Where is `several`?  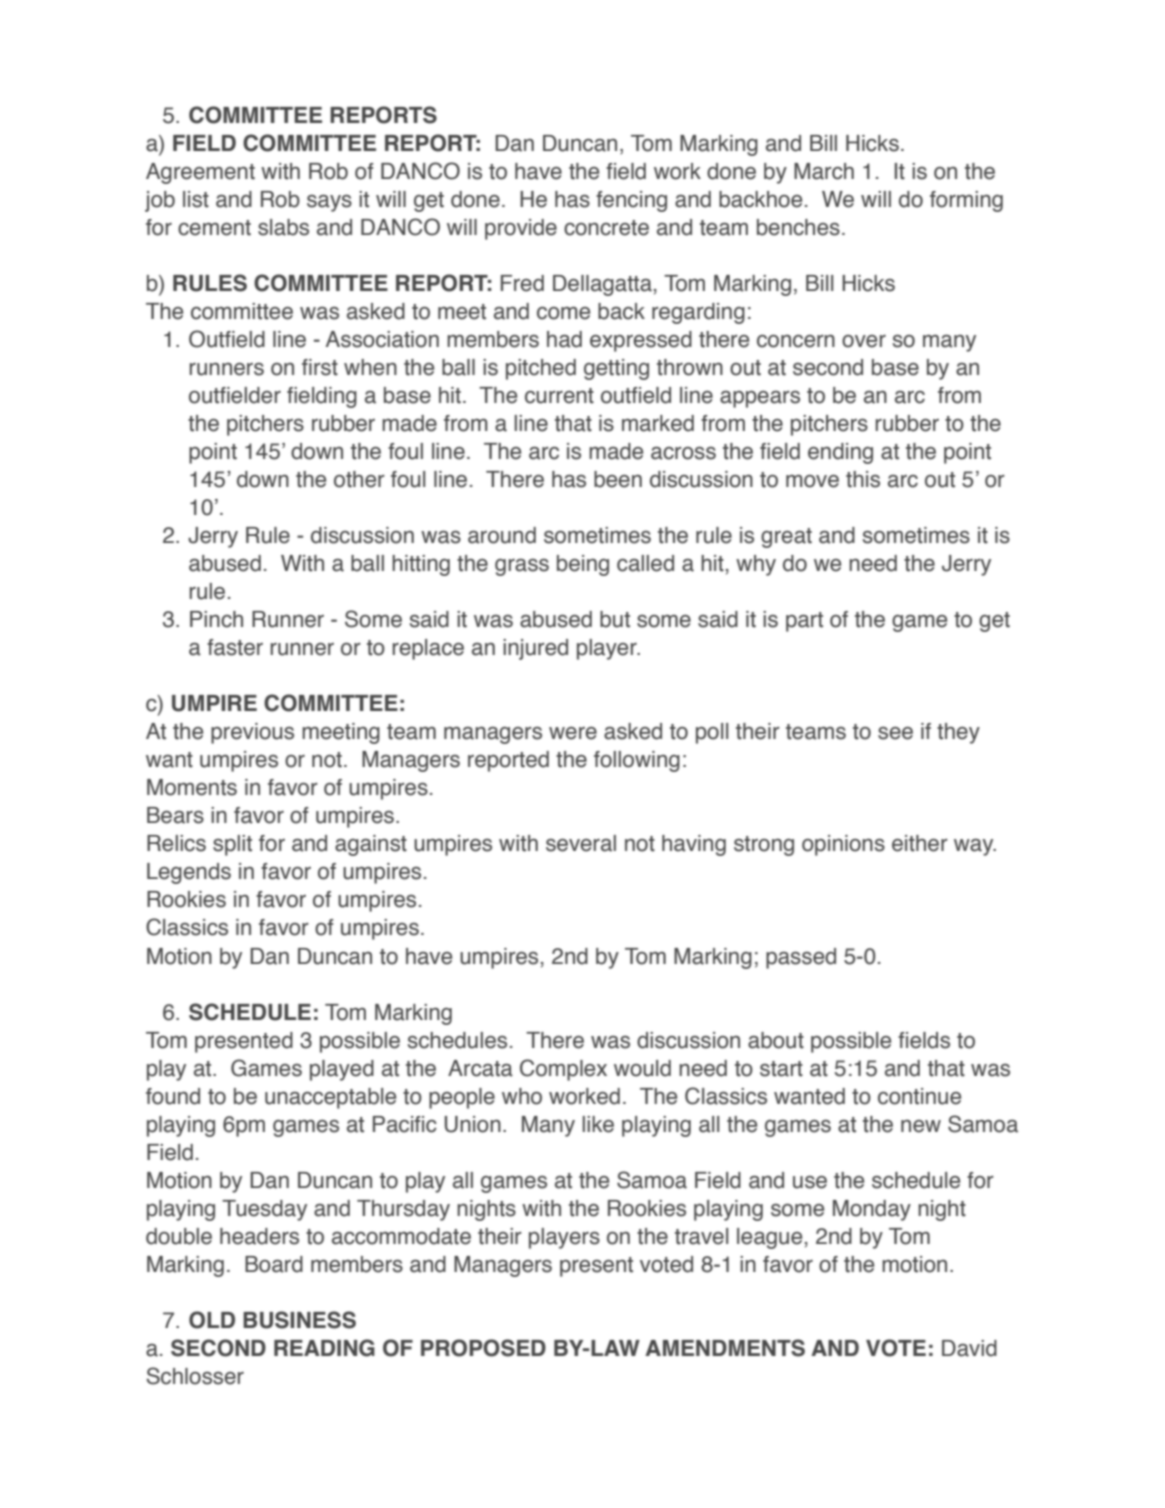 several is located at coordinates (581, 843).
